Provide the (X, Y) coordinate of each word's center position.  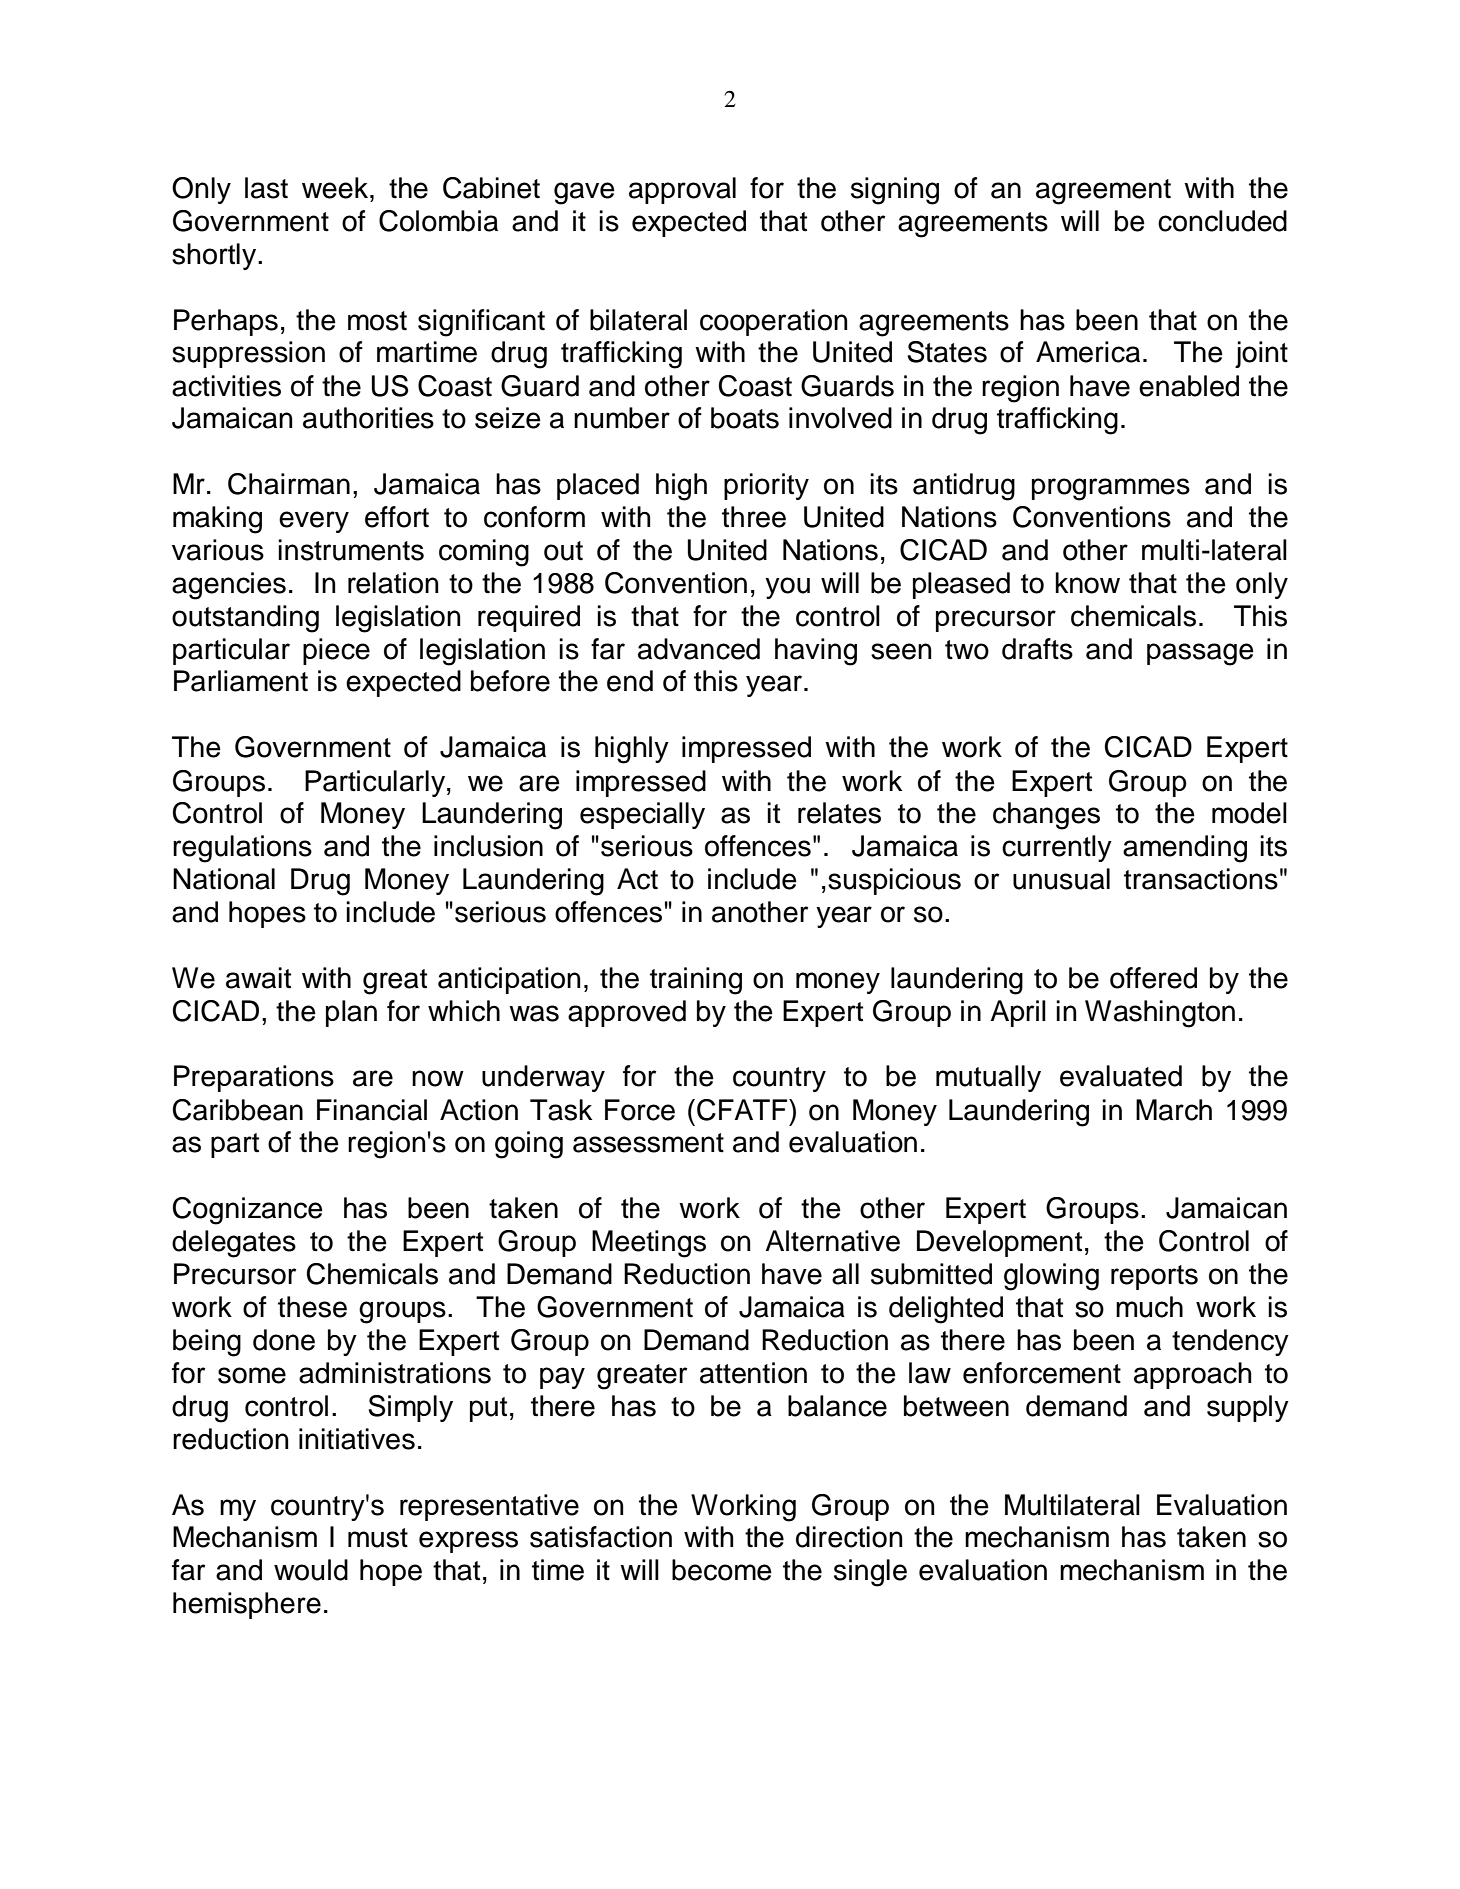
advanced (699, 649)
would (311, 1570)
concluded (1222, 221)
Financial (372, 1110)
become (722, 1570)
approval (682, 190)
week (336, 188)
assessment (648, 1143)
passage (1200, 654)
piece (336, 651)
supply (1248, 1408)
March (1174, 1110)
